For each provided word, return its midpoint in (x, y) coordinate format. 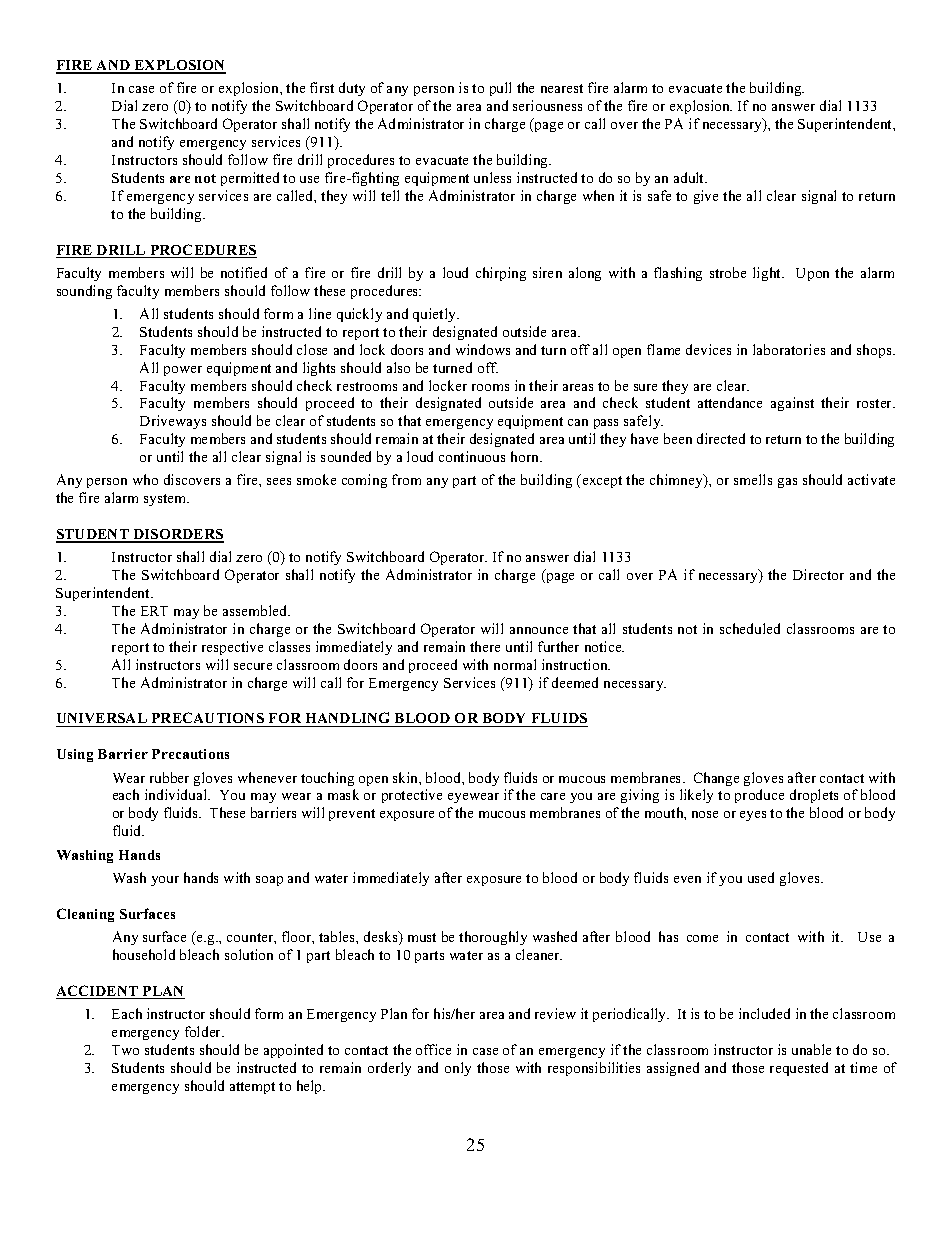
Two (125, 1050)
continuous (472, 456)
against (792, 404)
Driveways (173, 422)
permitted (250, 179)
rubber (169, 777)
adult (690, 177)
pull (500, 89)
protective (412, 796)
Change (716, 779)
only (458, 1069)
